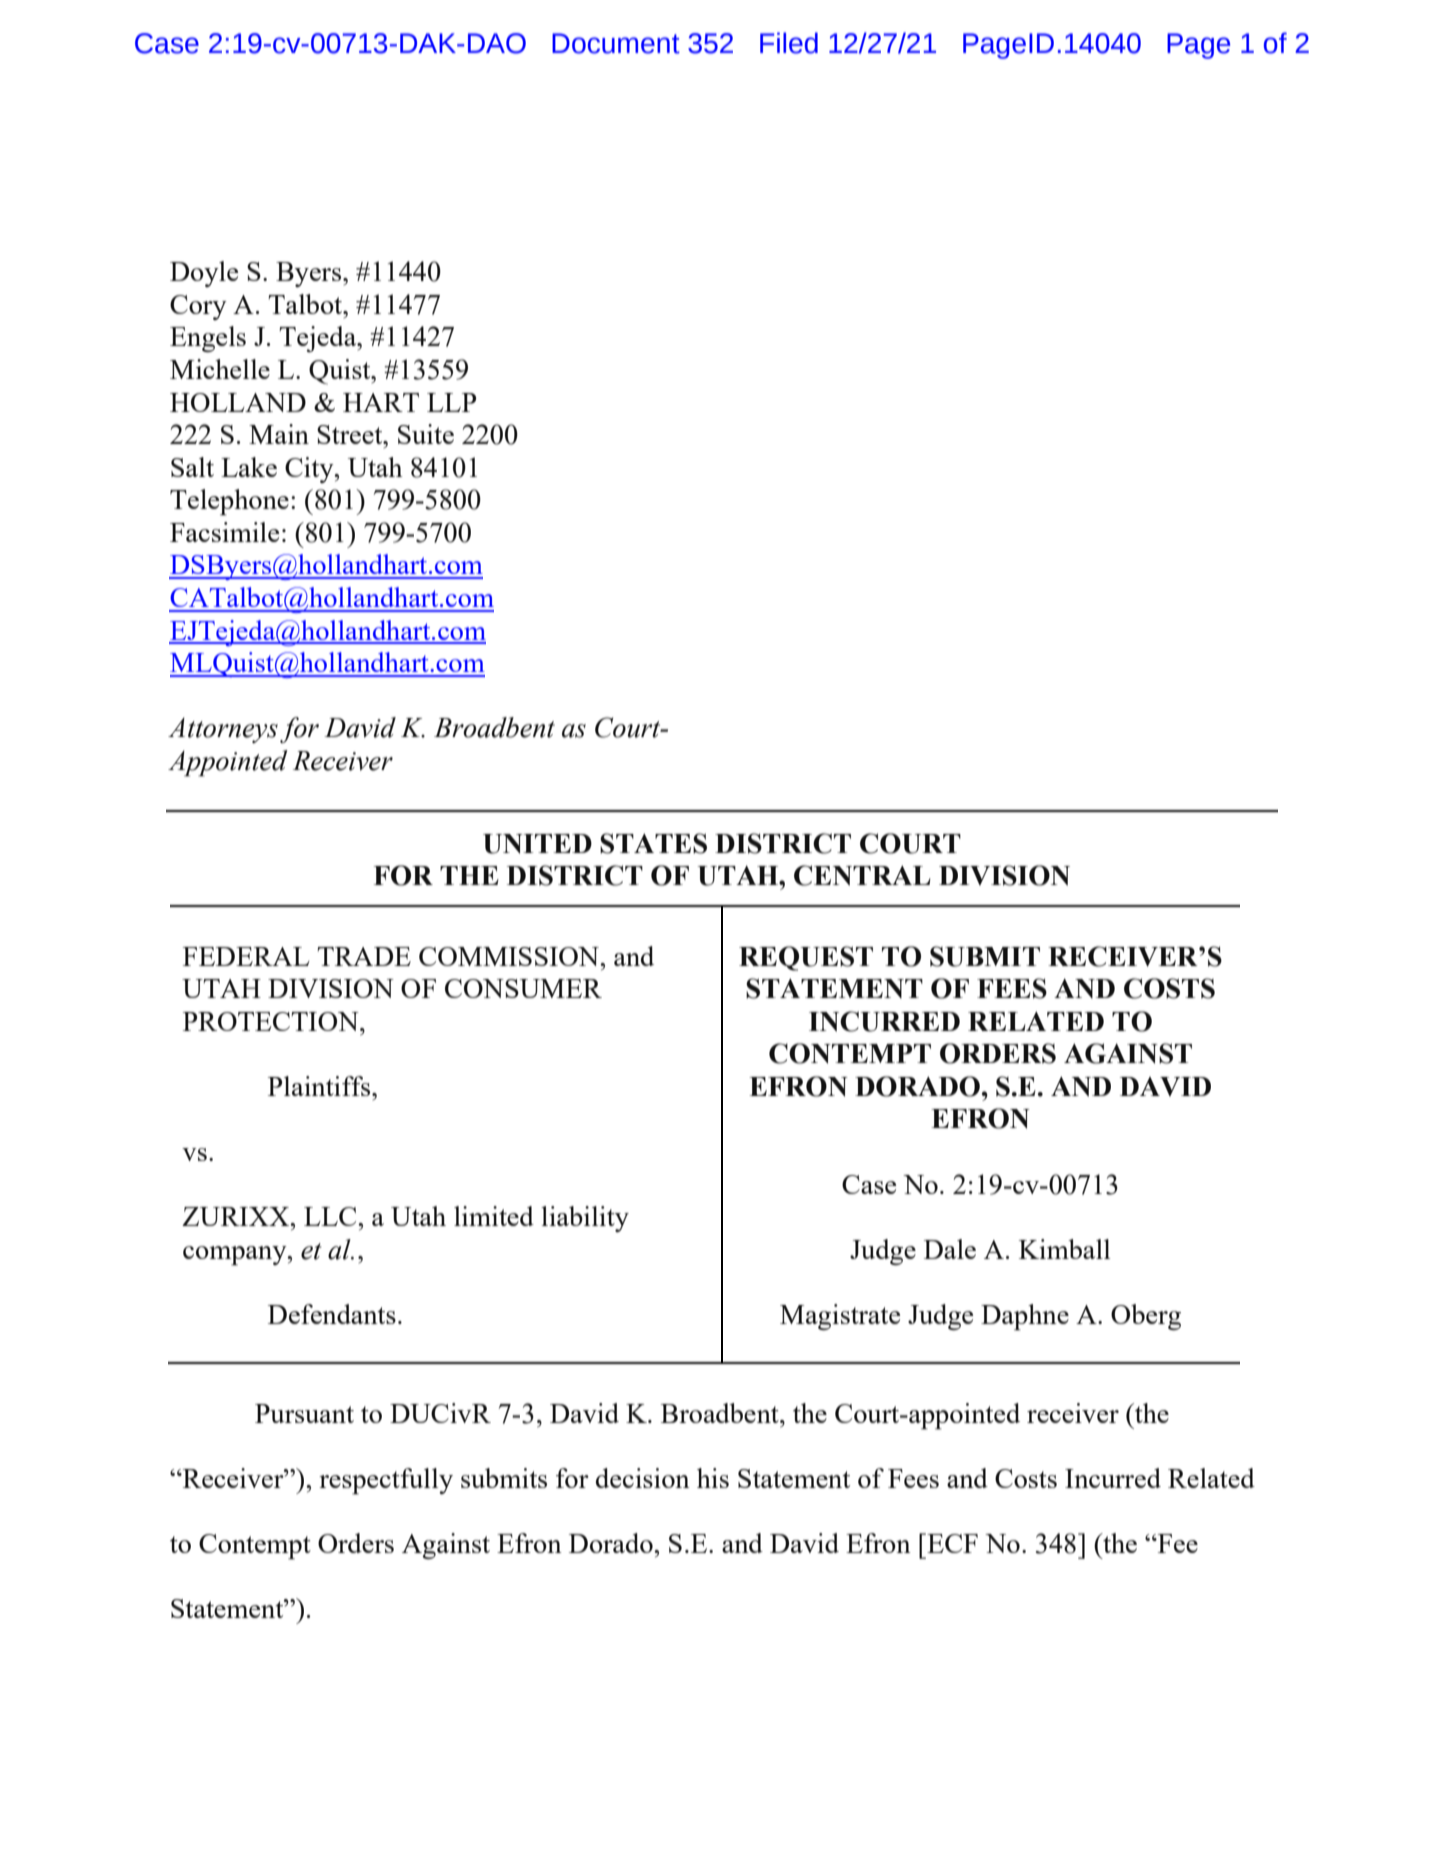 Image resolution: width=1444 pixels, height=1869 pixels. What do you see at coordinates (862, 875) in the screenshot?
I see `CENTRAL` at bounding box center [862, 875].
